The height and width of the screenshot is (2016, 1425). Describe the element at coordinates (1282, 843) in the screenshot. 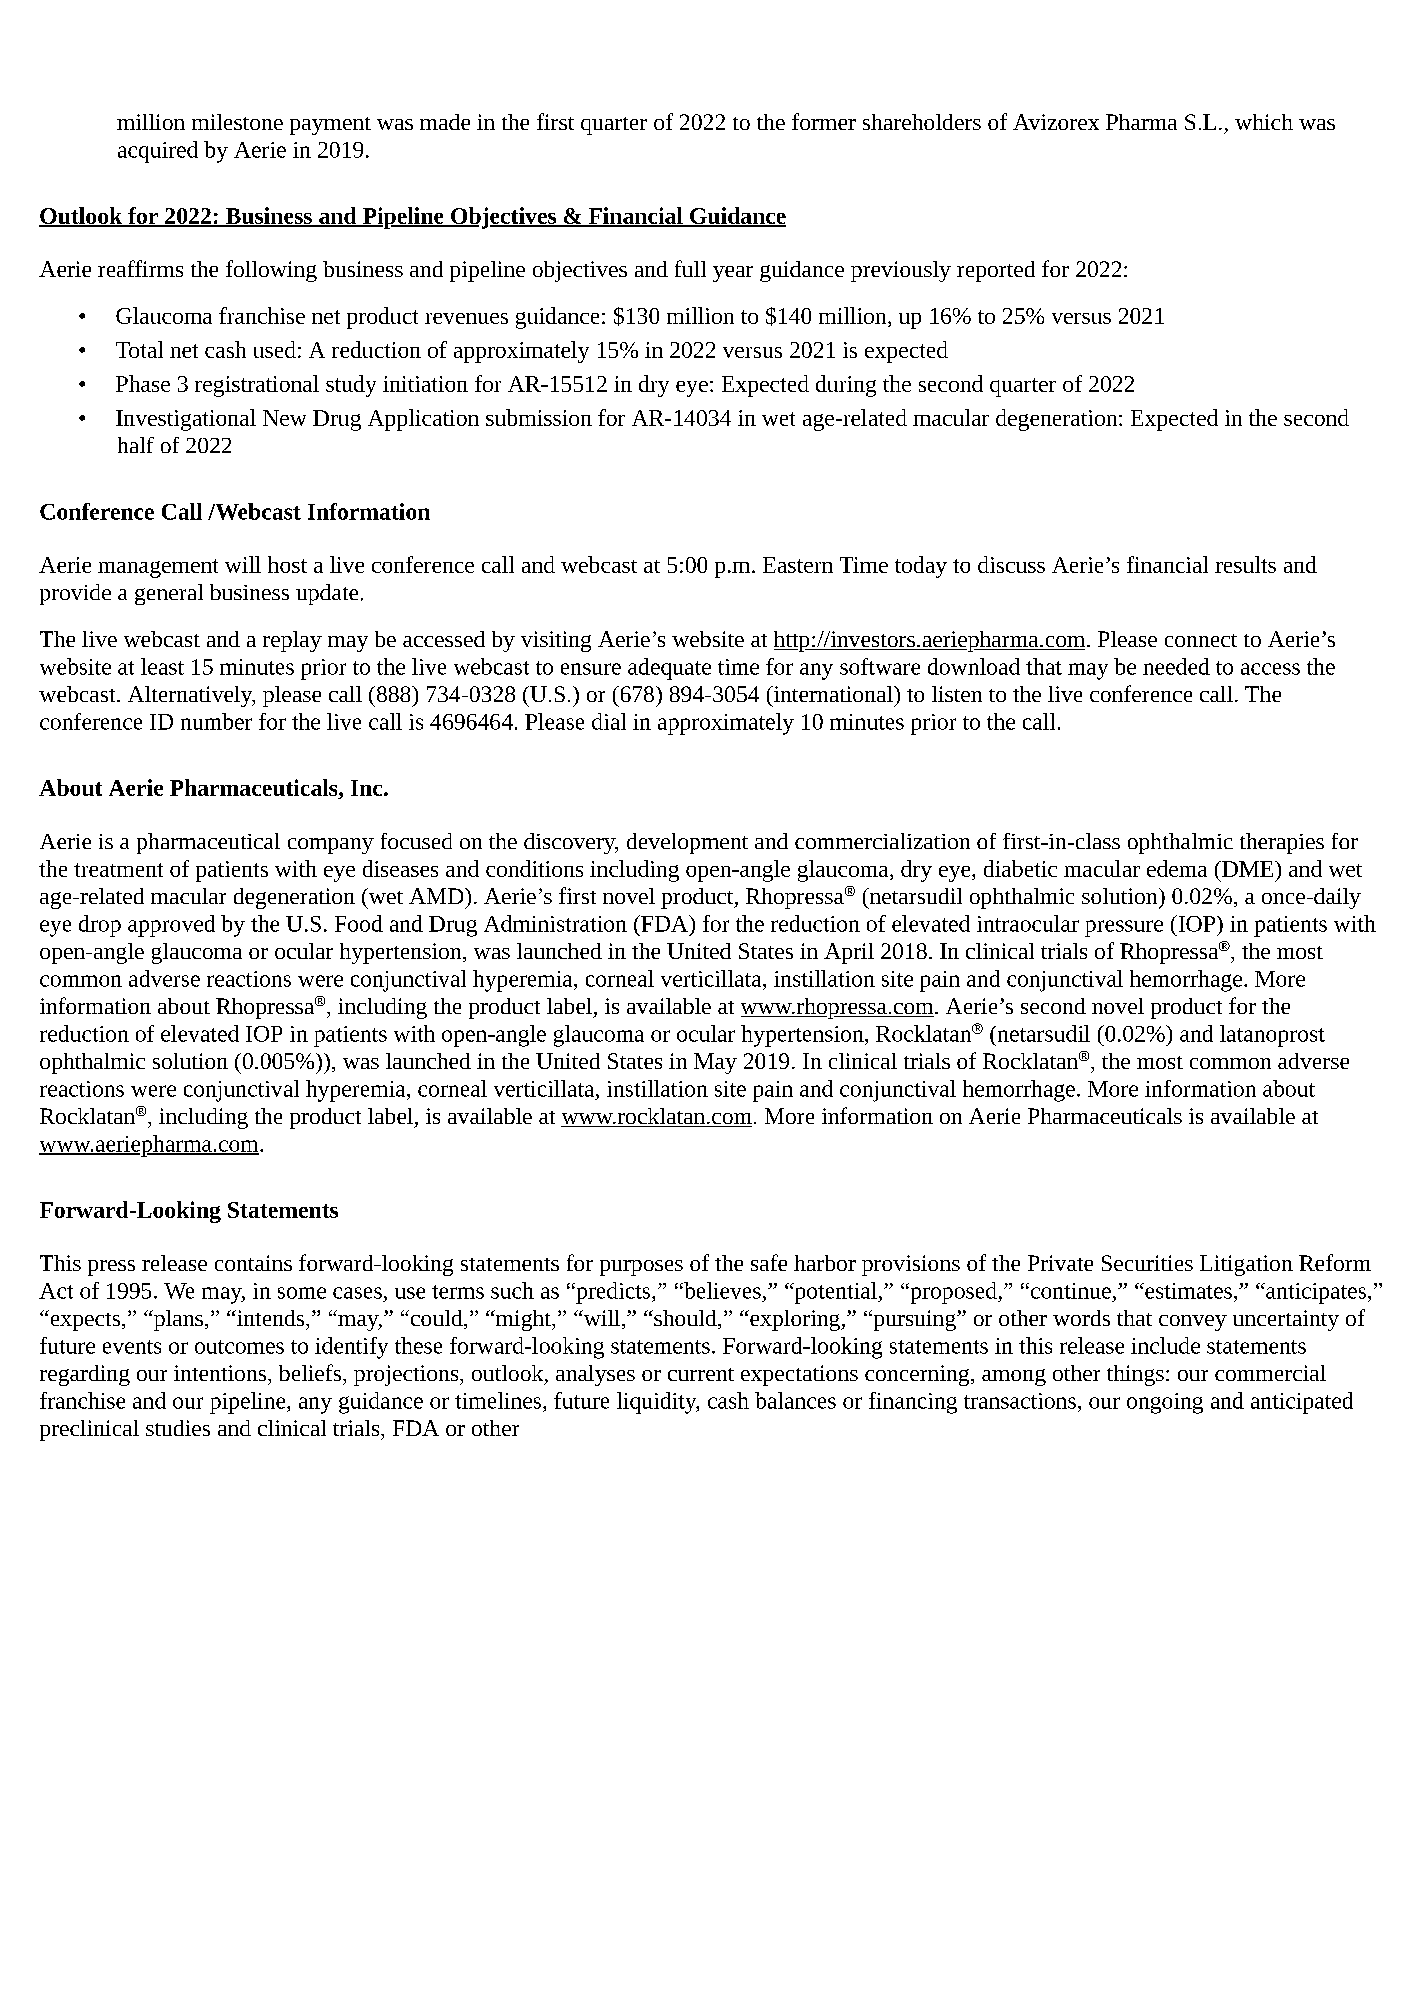

I see `therapies` at that location.
